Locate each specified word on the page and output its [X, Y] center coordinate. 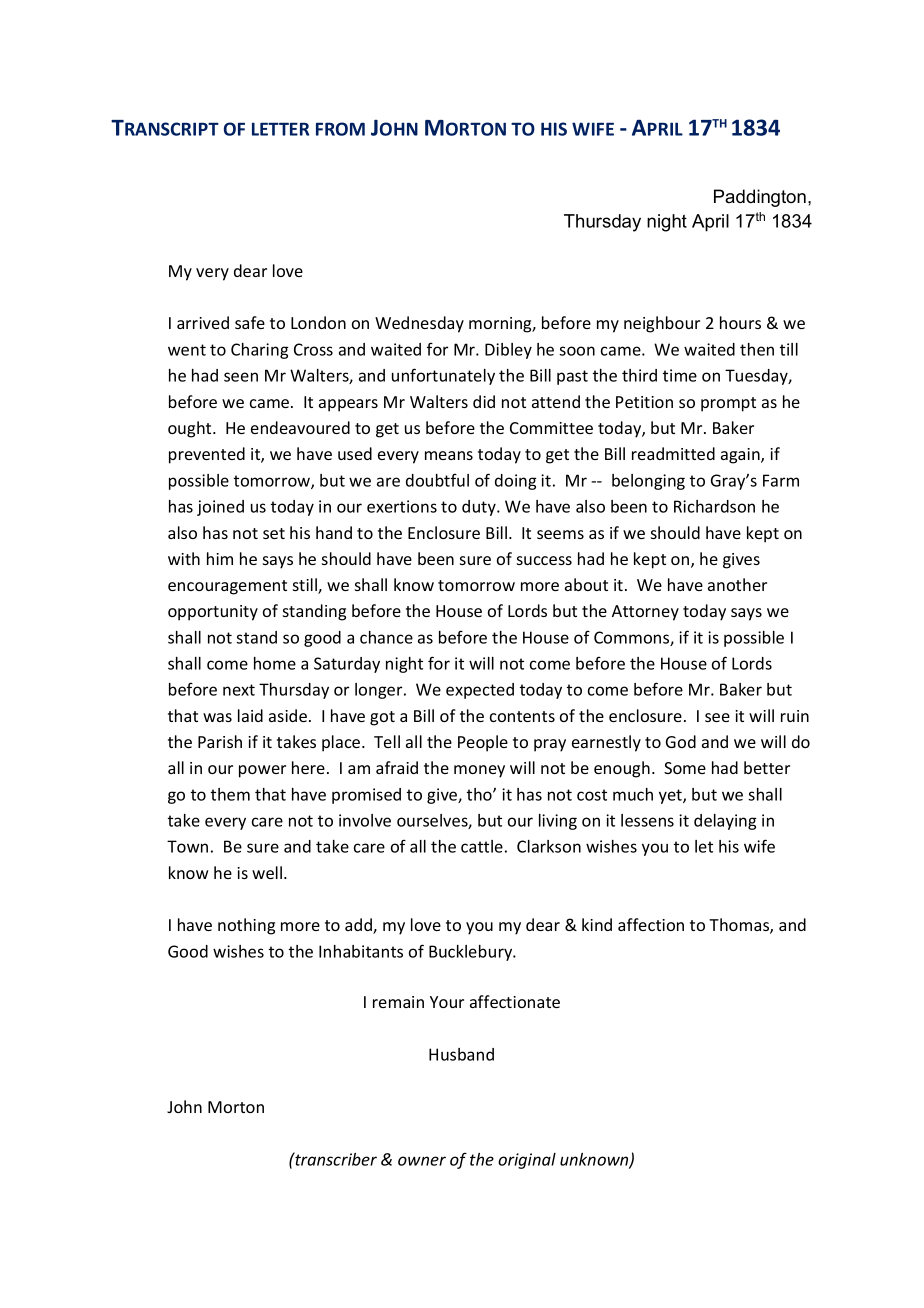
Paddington [760, 198]
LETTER [280, 129]
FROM [340, 129]
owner [422, 1161]
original [527, 1161]
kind [597, 924]
